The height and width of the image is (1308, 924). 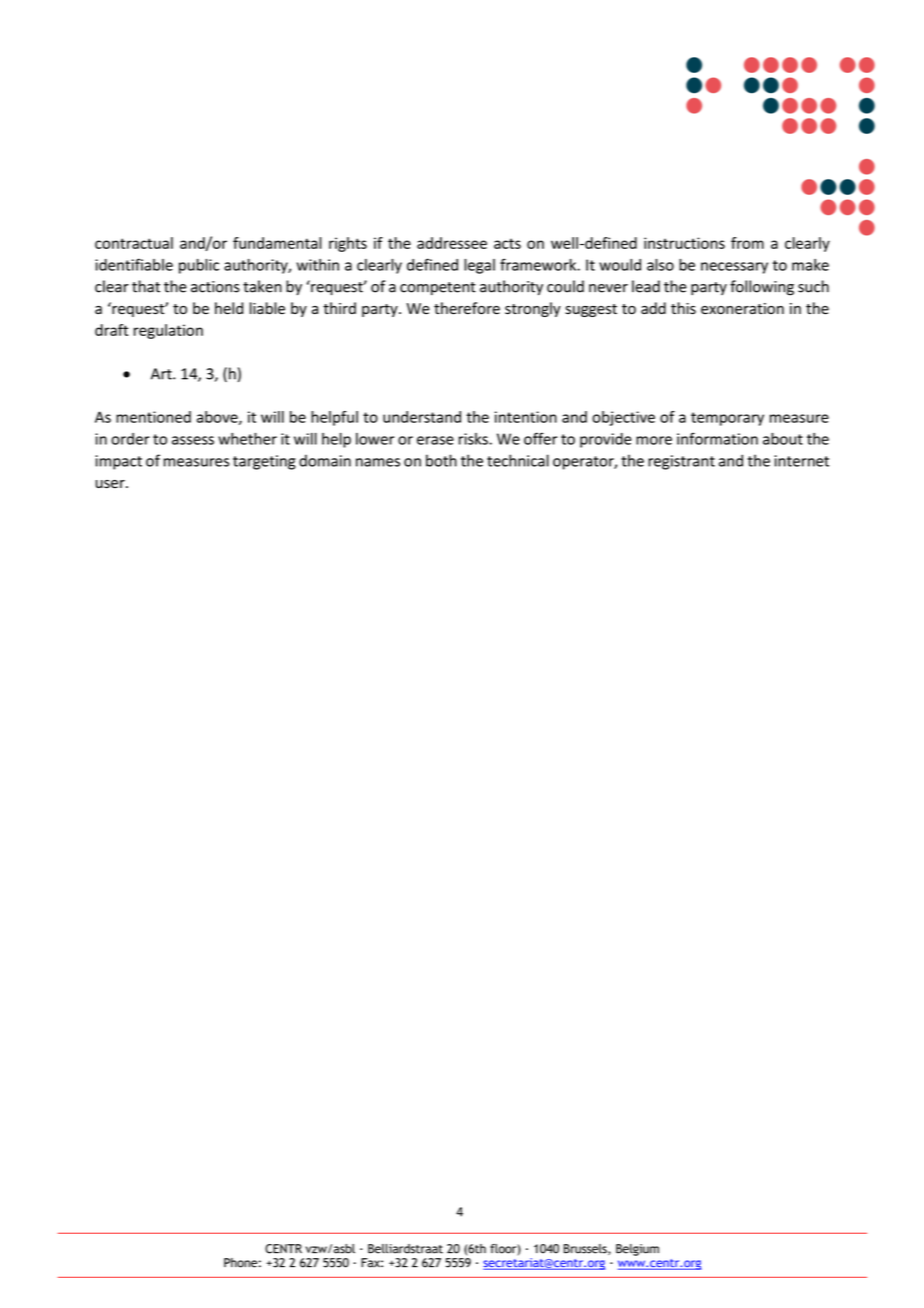 What do you see at coordinates (734, 268) in the image?
I see `necessary` at bounding box center [734, 268].
